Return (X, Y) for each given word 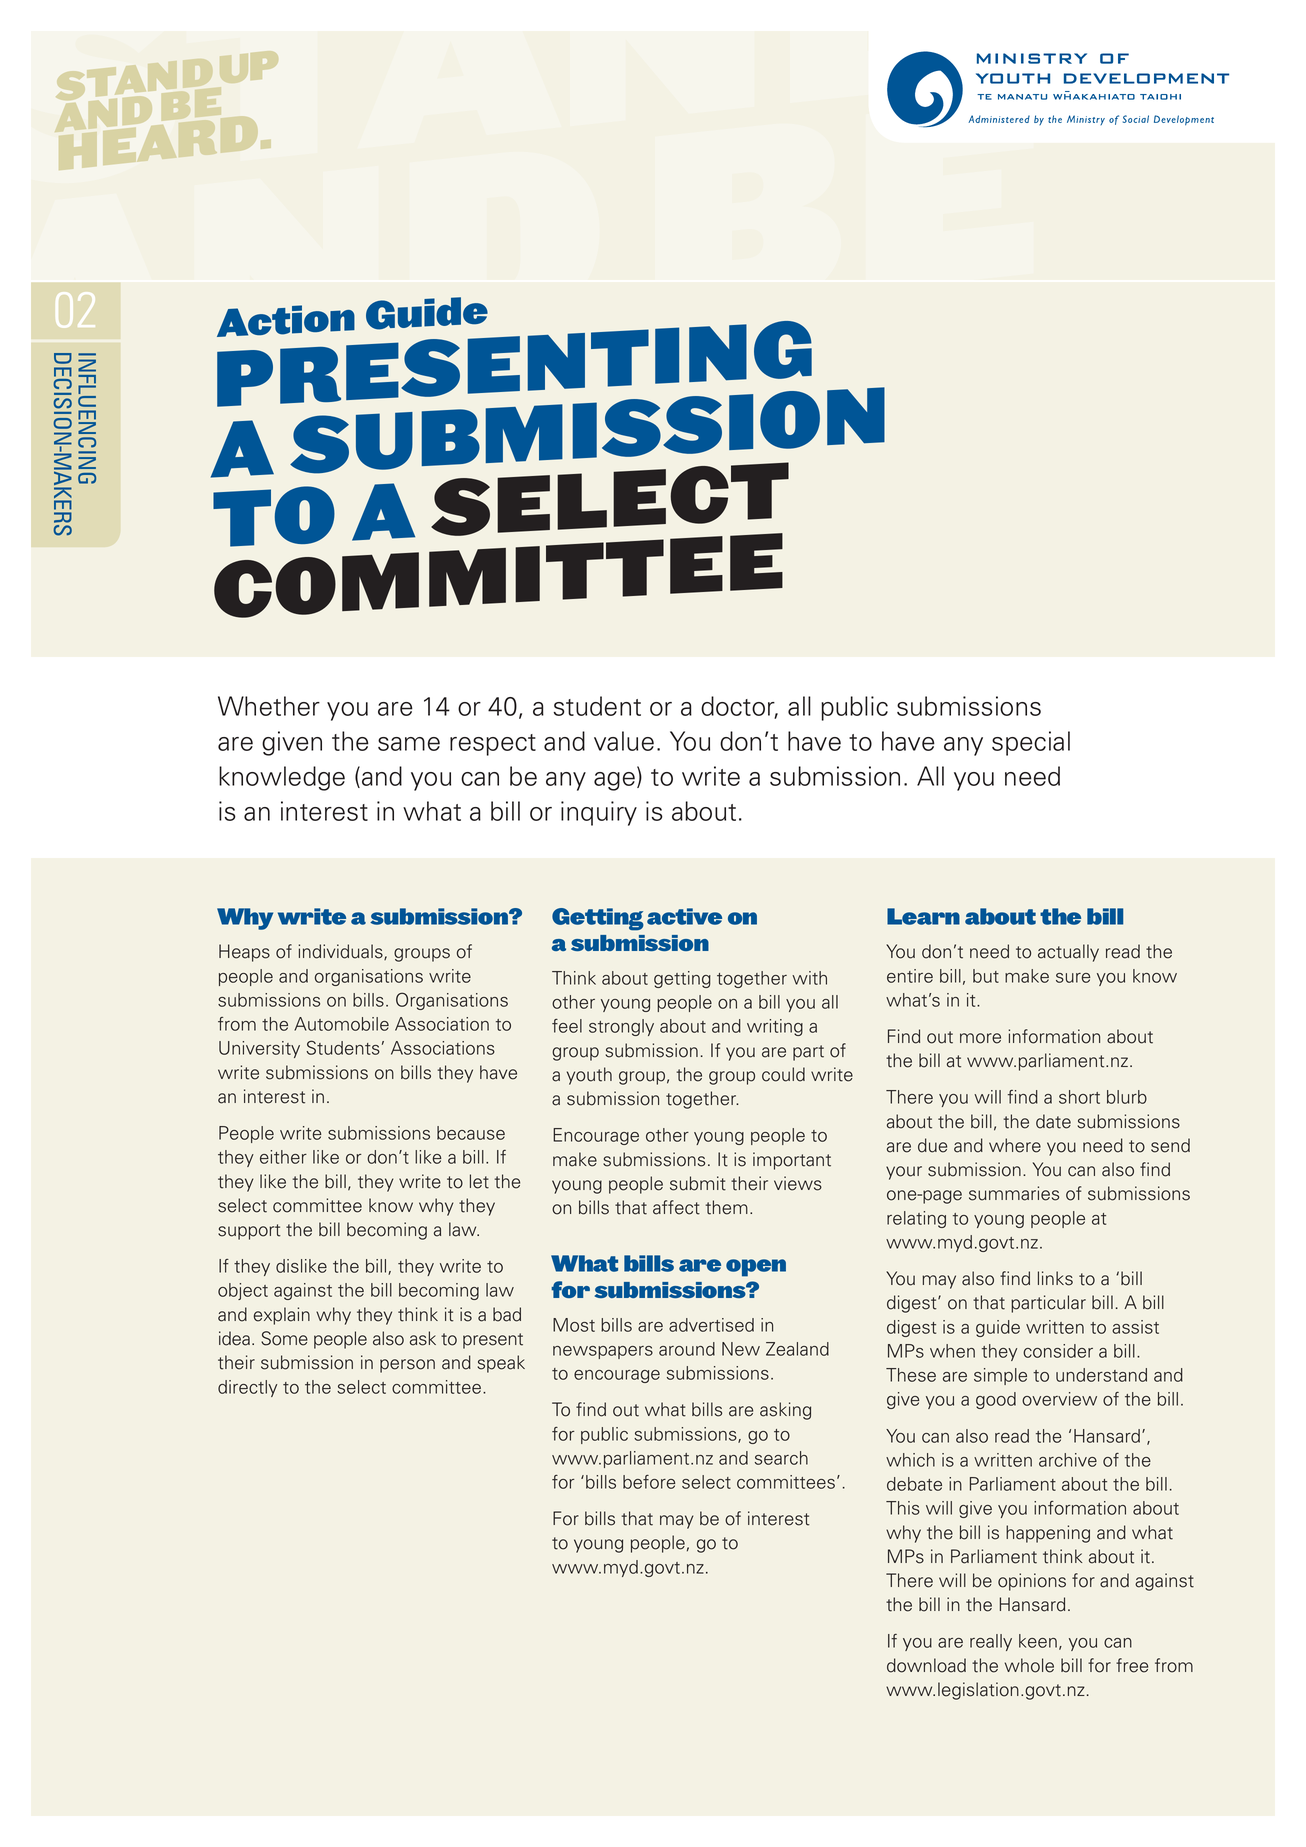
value (624, 741)
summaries (1014, 1193)
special (1031, 743)
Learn (923, 916)
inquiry (599, 813)
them (726, 1207)
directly (247, 1388)
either (283, 1157)
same (409, 744)
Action (286, 321)
